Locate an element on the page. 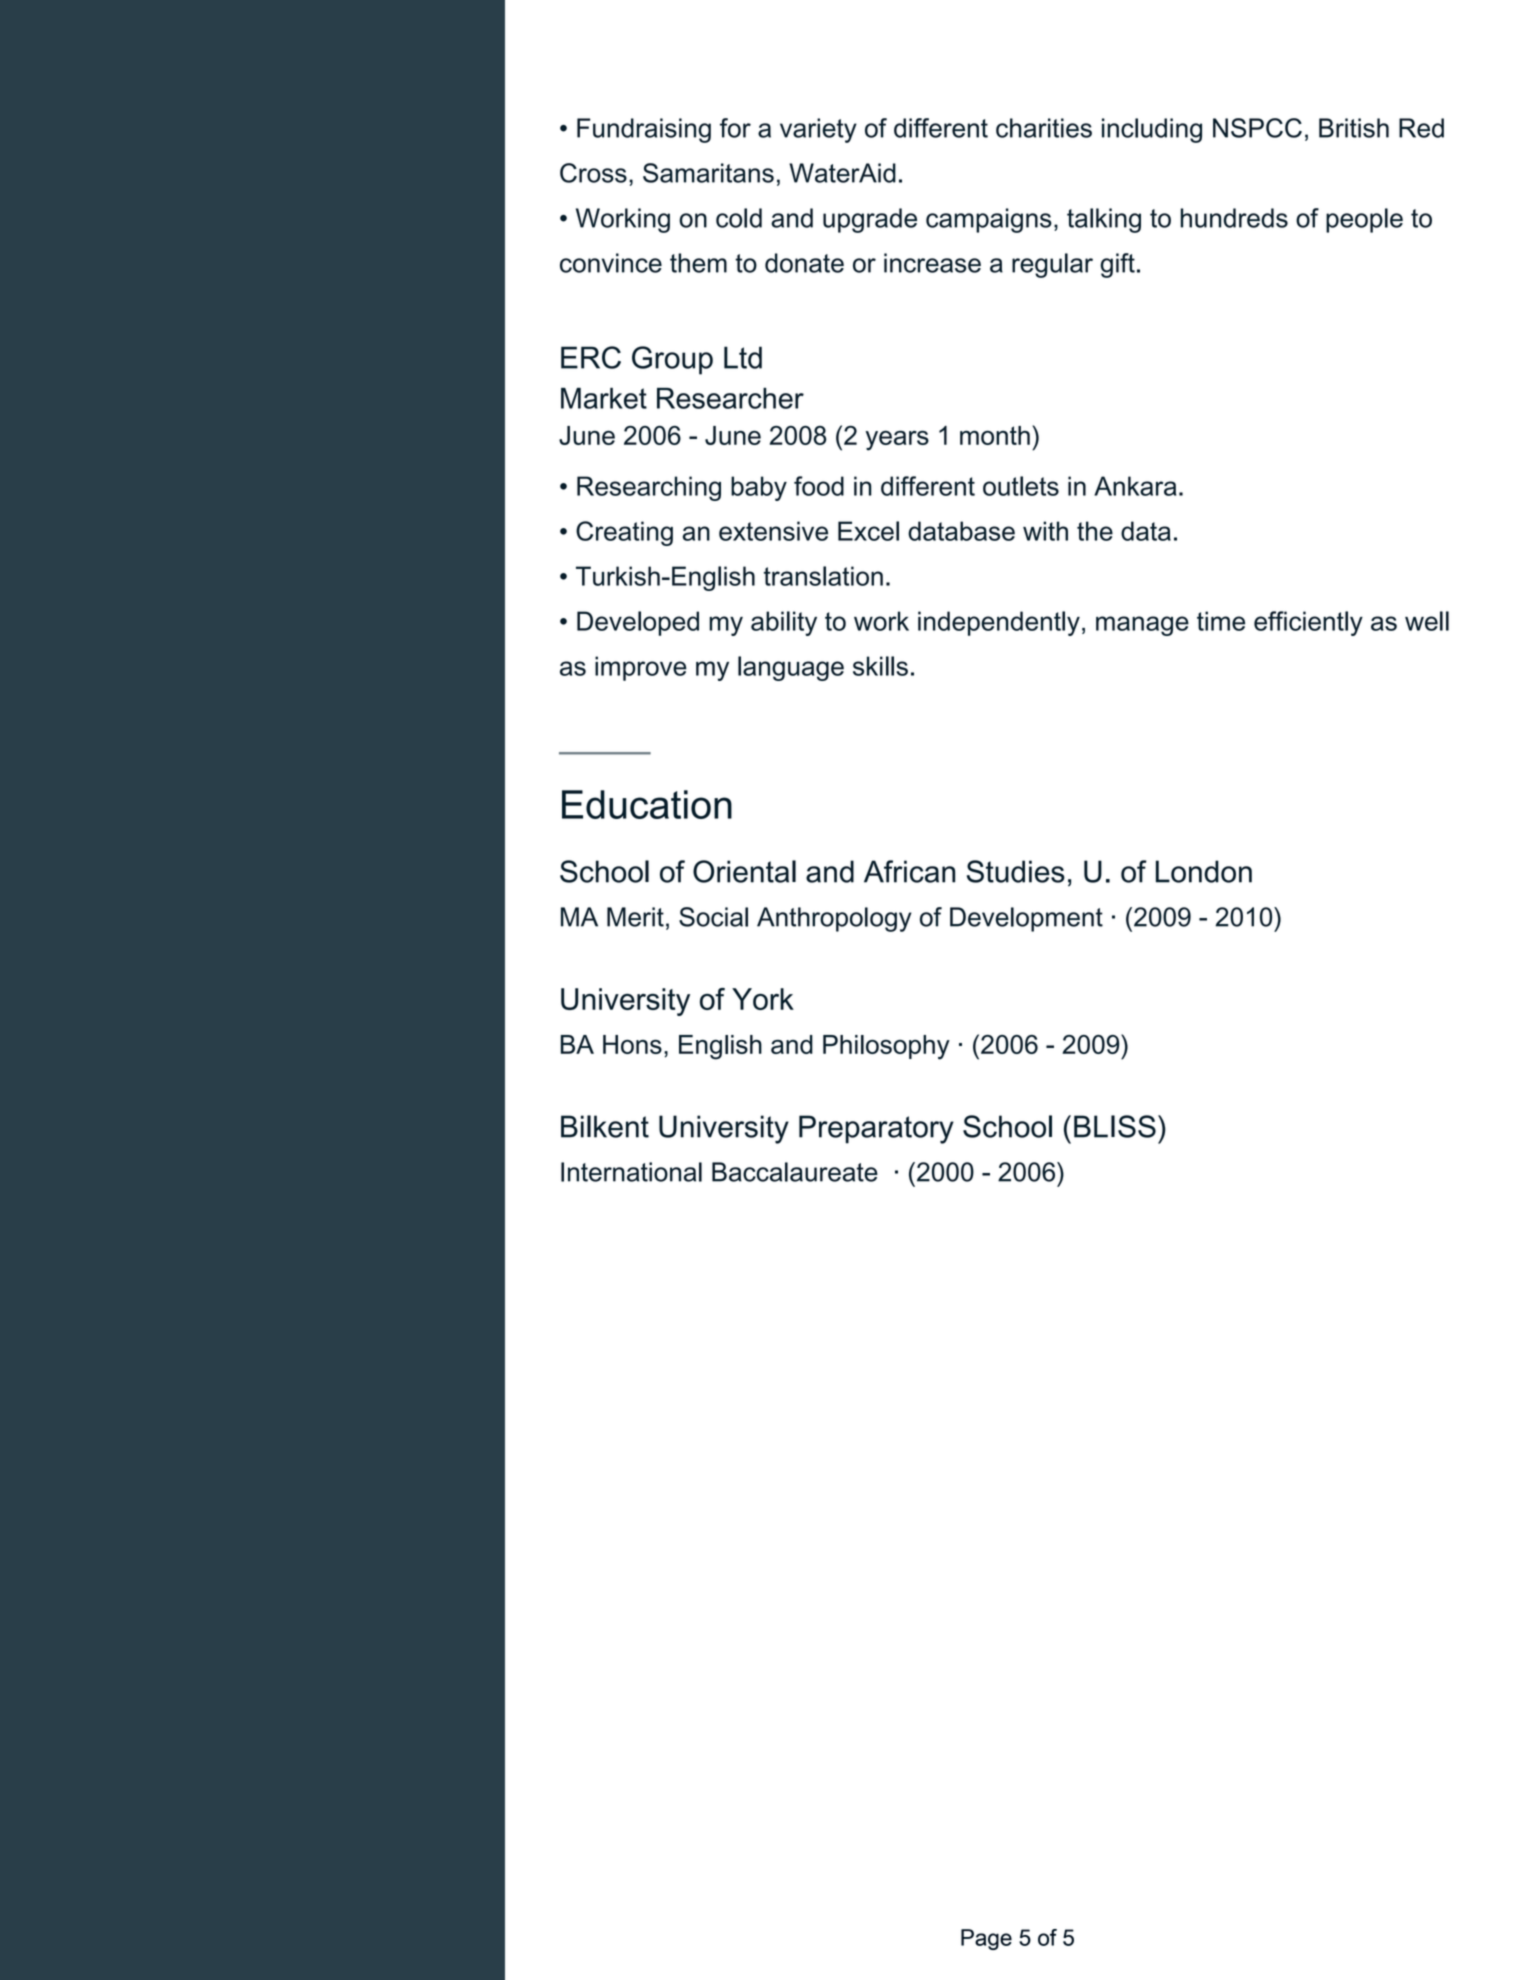  International is located at coordinates (631, 1172).
